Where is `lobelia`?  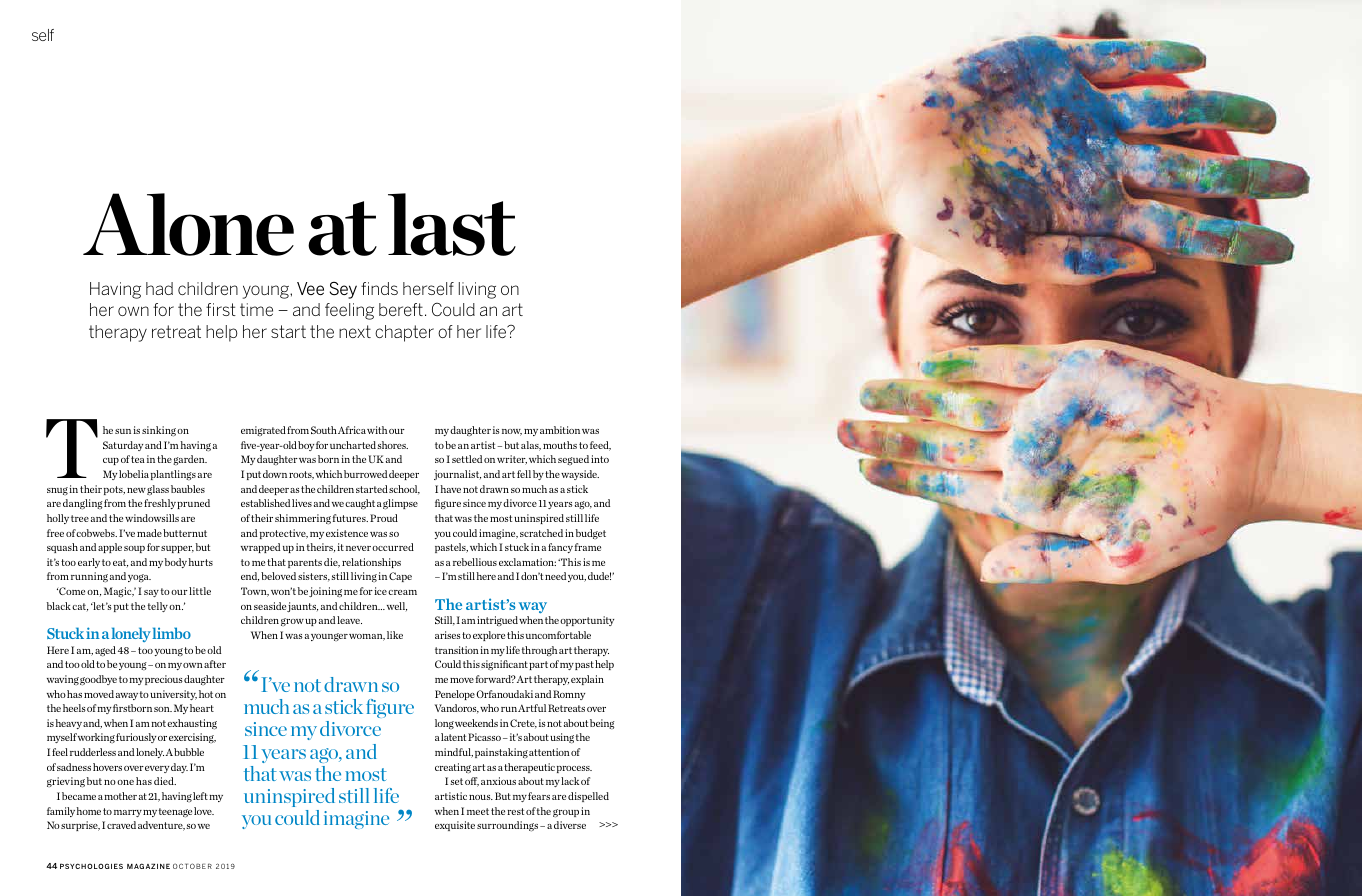 lobelia is located at coordinates (134, 474).
